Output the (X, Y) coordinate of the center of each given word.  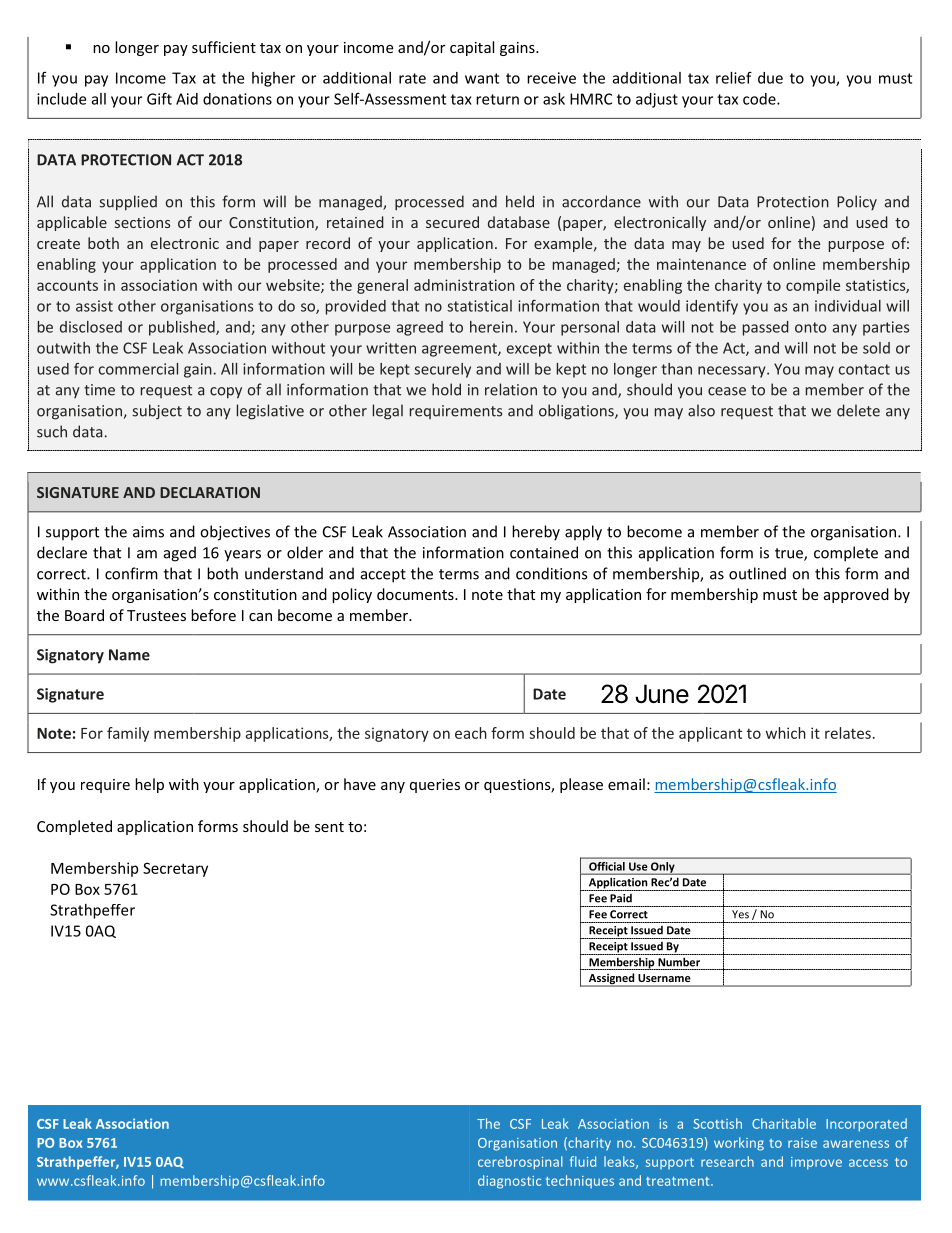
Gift (159, 98)
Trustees (156, 615)
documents (416, 594)
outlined (757, 573)
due (770, 78)
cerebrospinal (520, 1163)
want (482, 78)
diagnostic (509, 1182)
